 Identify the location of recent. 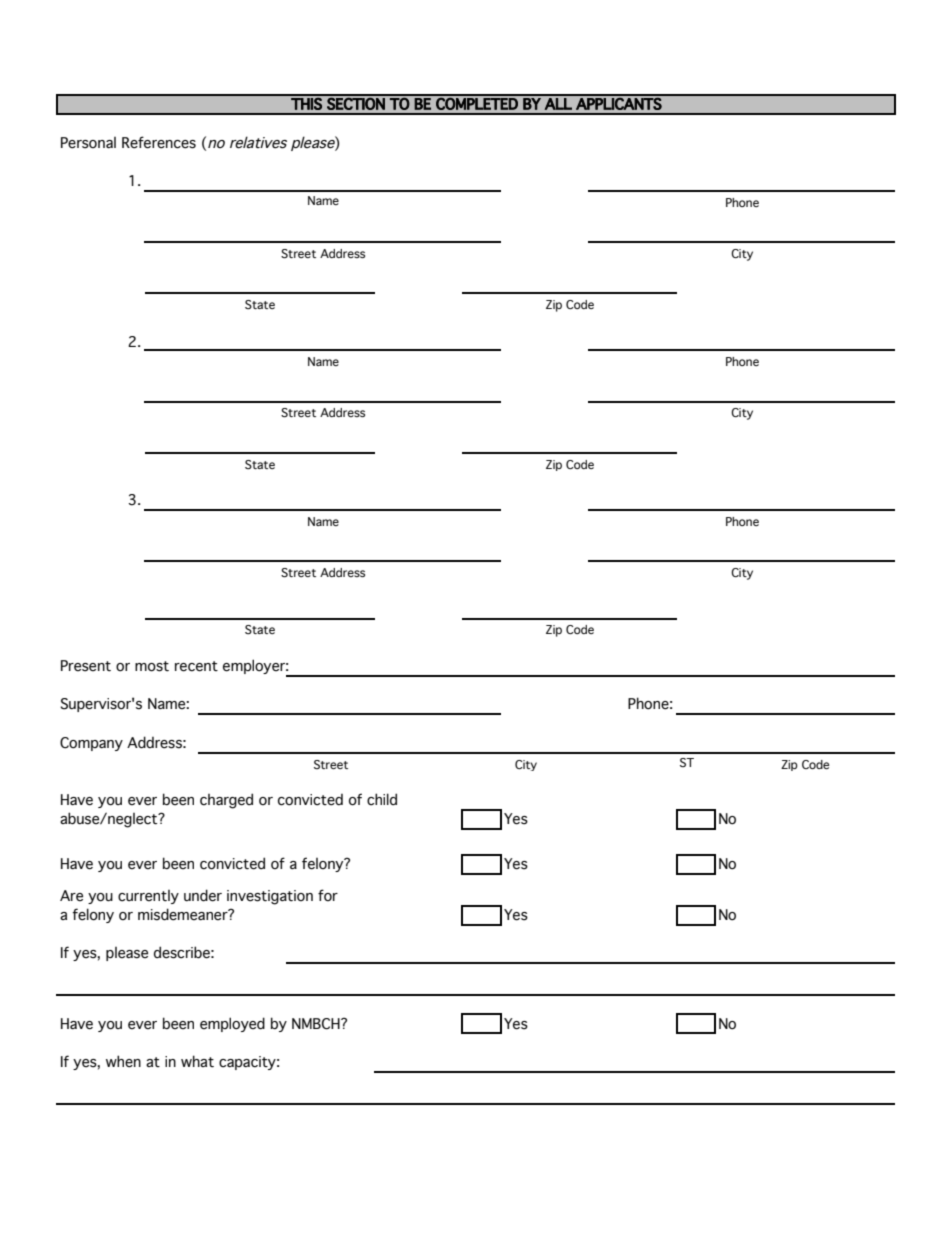
(196, 666).
